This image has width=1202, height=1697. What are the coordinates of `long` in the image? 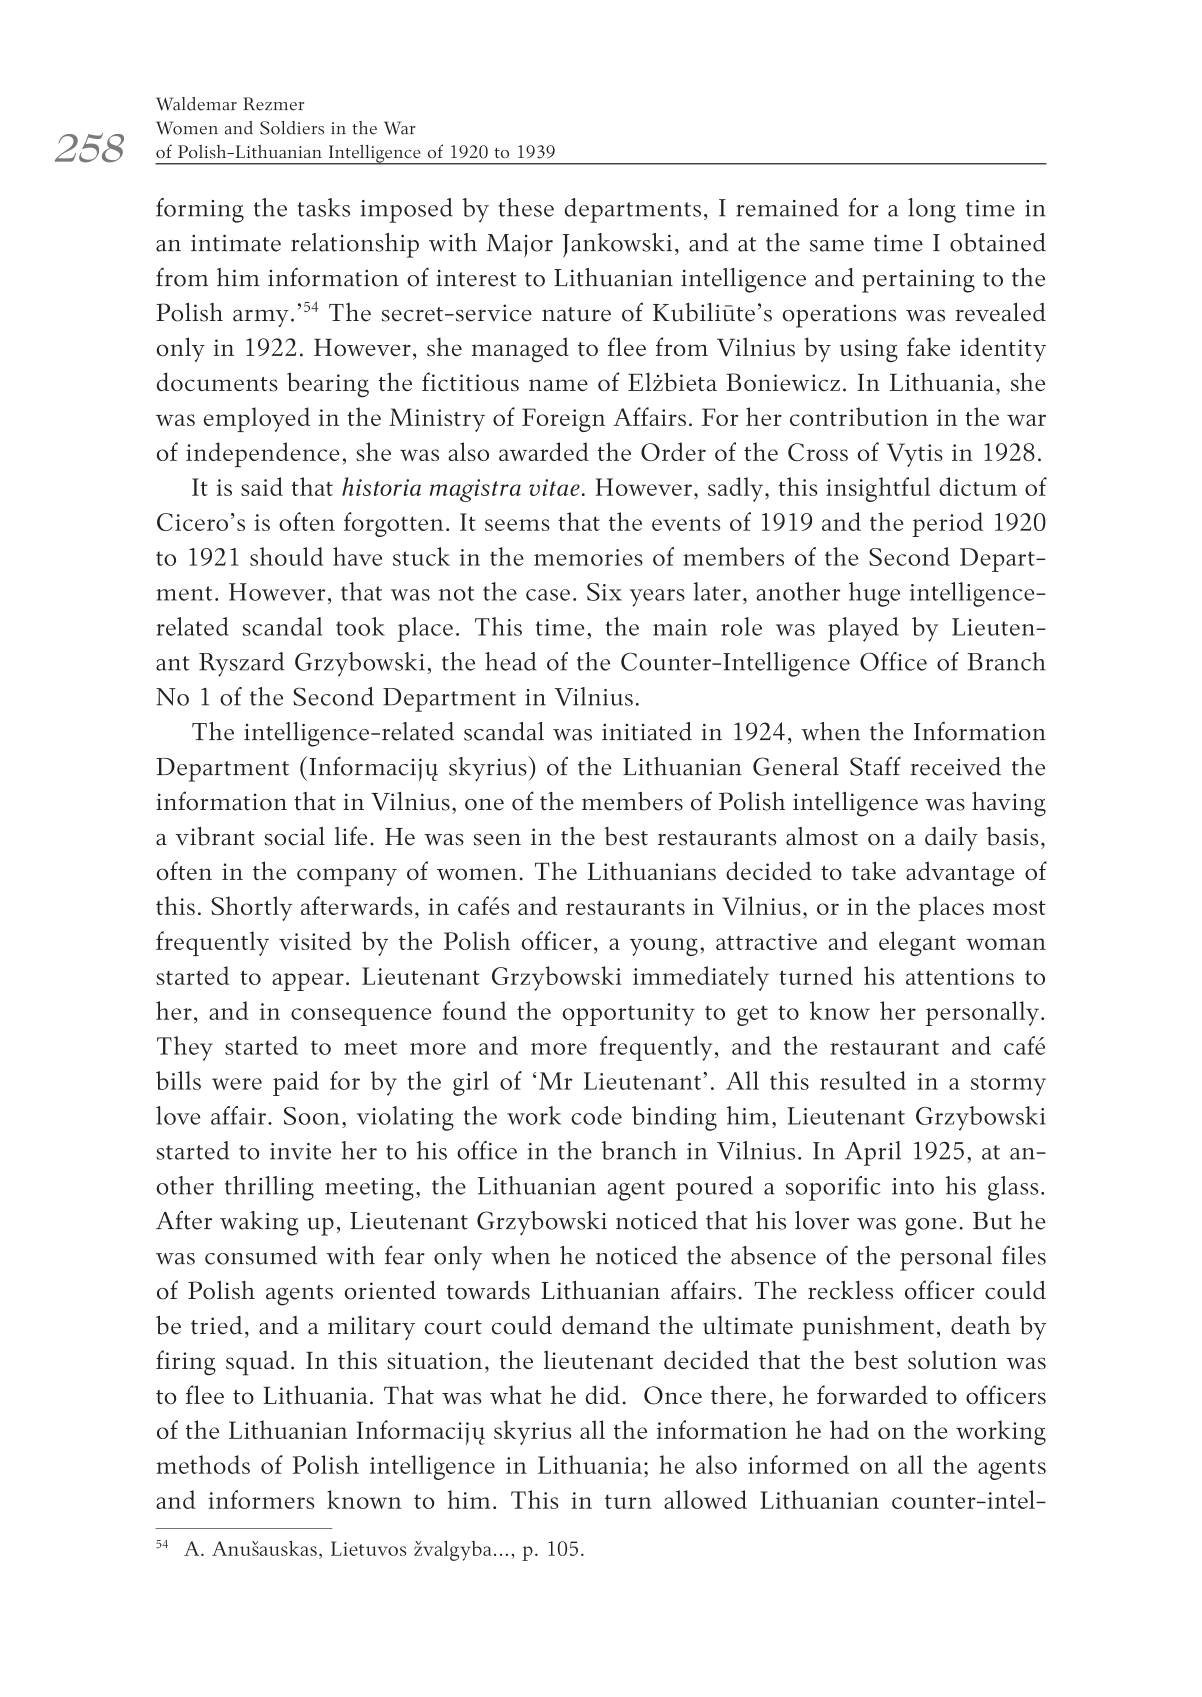 It's located at (932, 210).
